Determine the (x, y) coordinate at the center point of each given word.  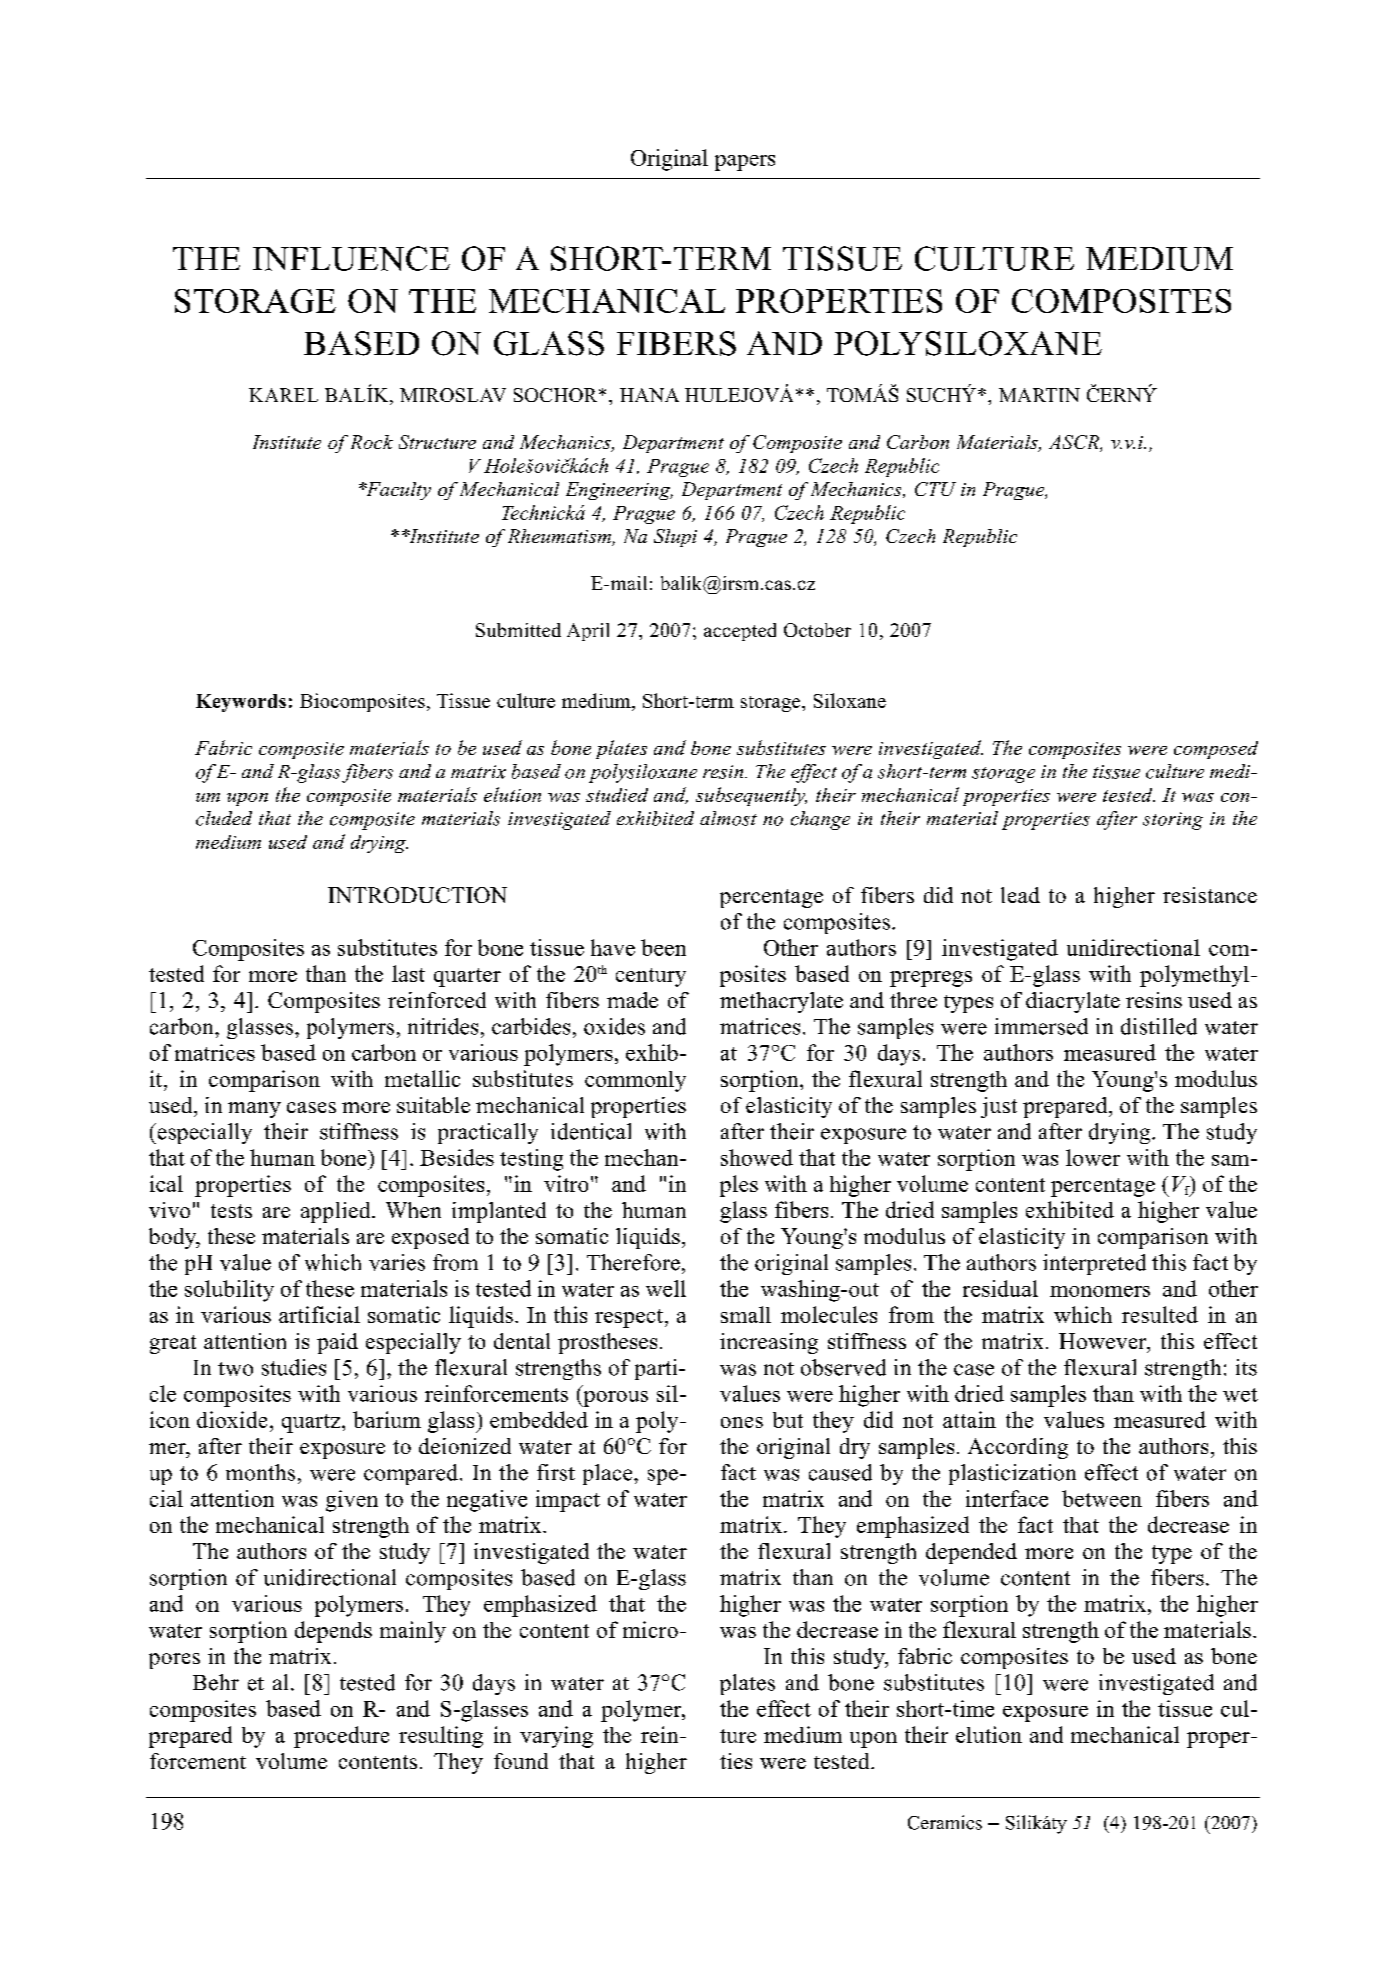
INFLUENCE (351, 258)
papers (745, 163)
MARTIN (1039, 395)
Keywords (241, 703)
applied (337, 1212)
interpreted (1094, 1264)
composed (1216, 750)
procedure (341, 1737)
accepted (740, 632)
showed (757, 1157)
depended (971, 1553)
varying (556, 1737)
